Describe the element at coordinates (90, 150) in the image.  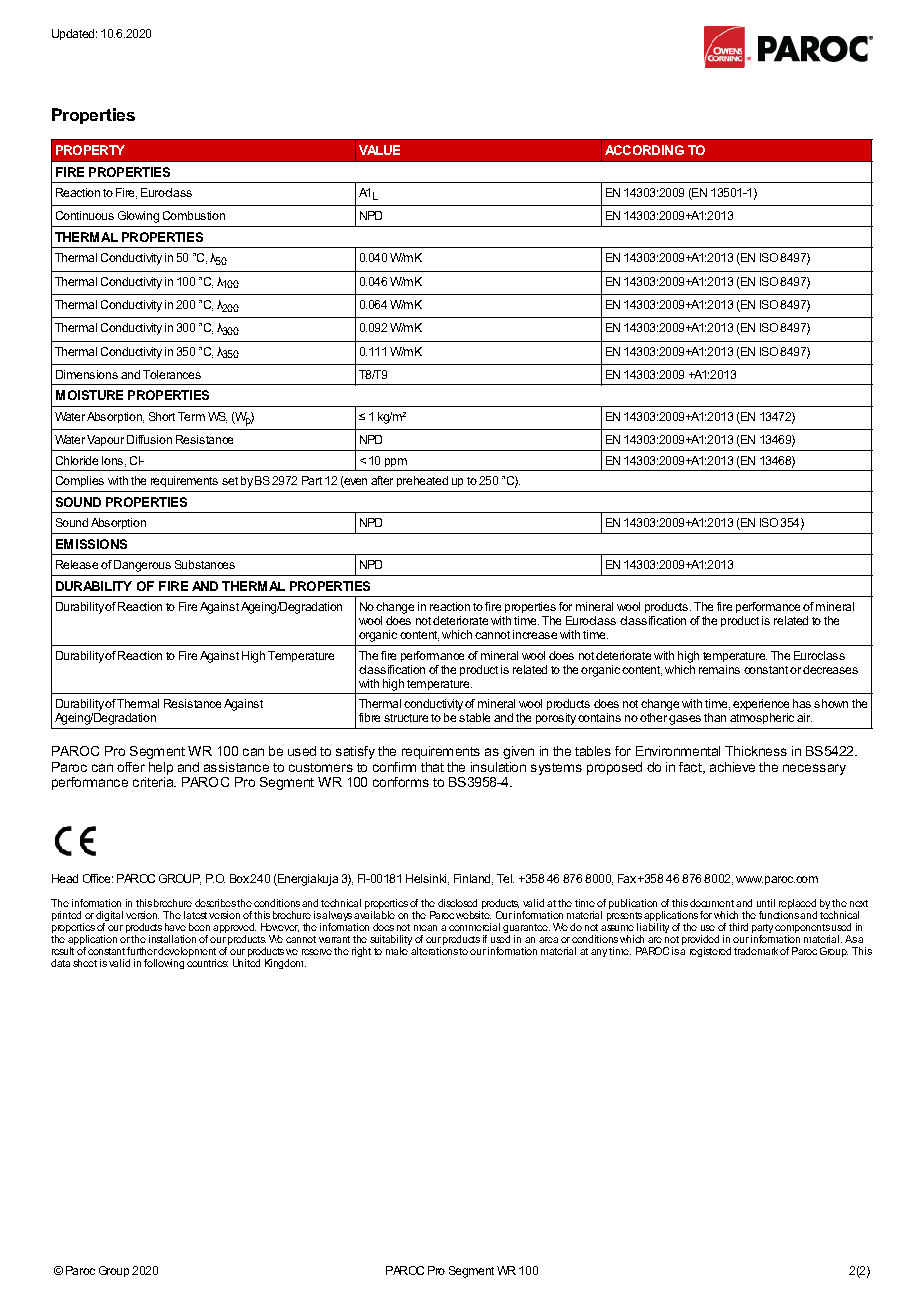
I see `PROPERTY` at that location.
